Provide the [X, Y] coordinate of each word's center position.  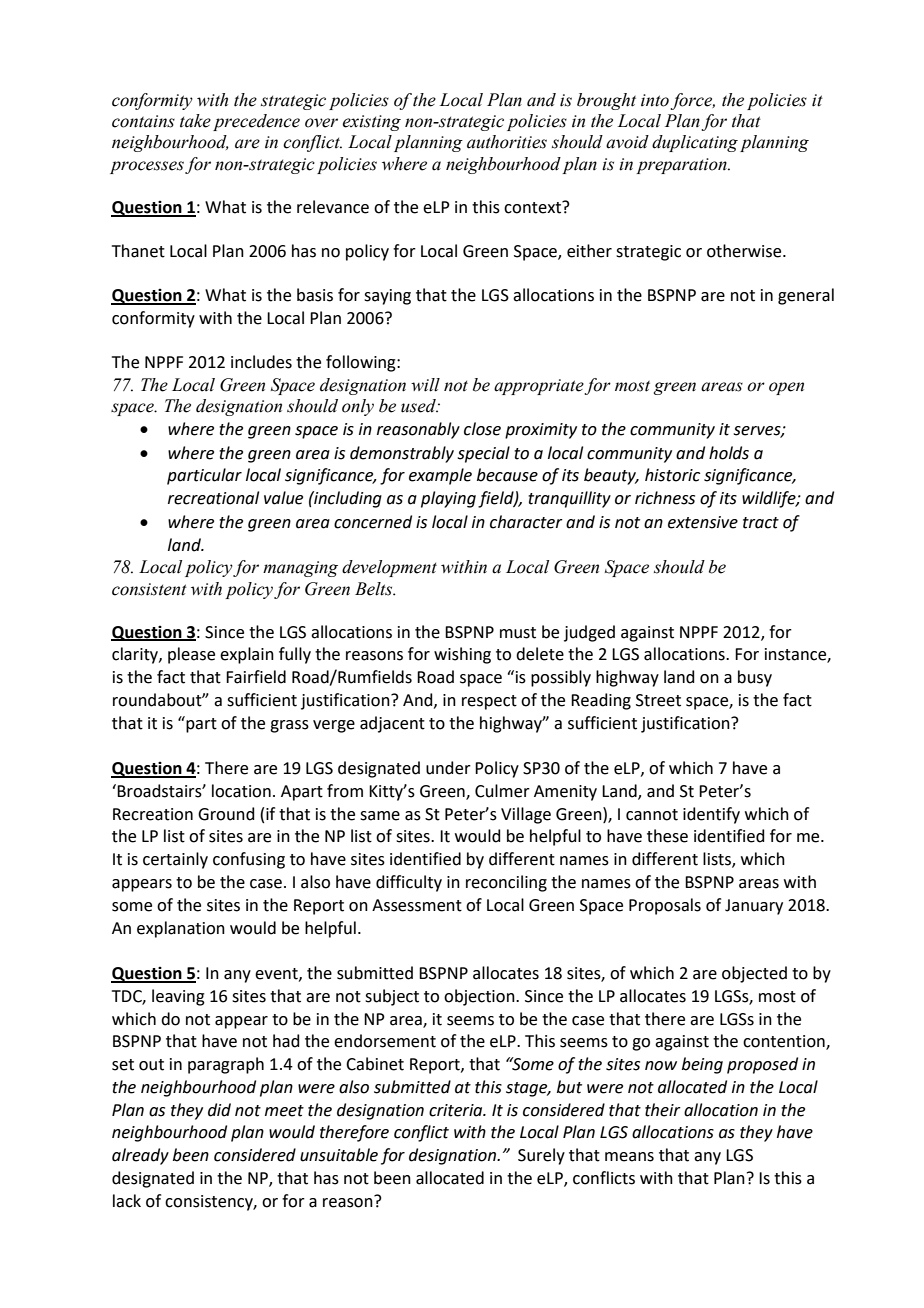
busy [755, 678]
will [425, 385]
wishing [462, 655]
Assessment [417, 905]
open [786, 388]
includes [261, 362]
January [754, 907]
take [195, 121]
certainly [175, 860]
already [140, 1156]
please [191, 655]
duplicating [695, 143]
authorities [507, 142]
